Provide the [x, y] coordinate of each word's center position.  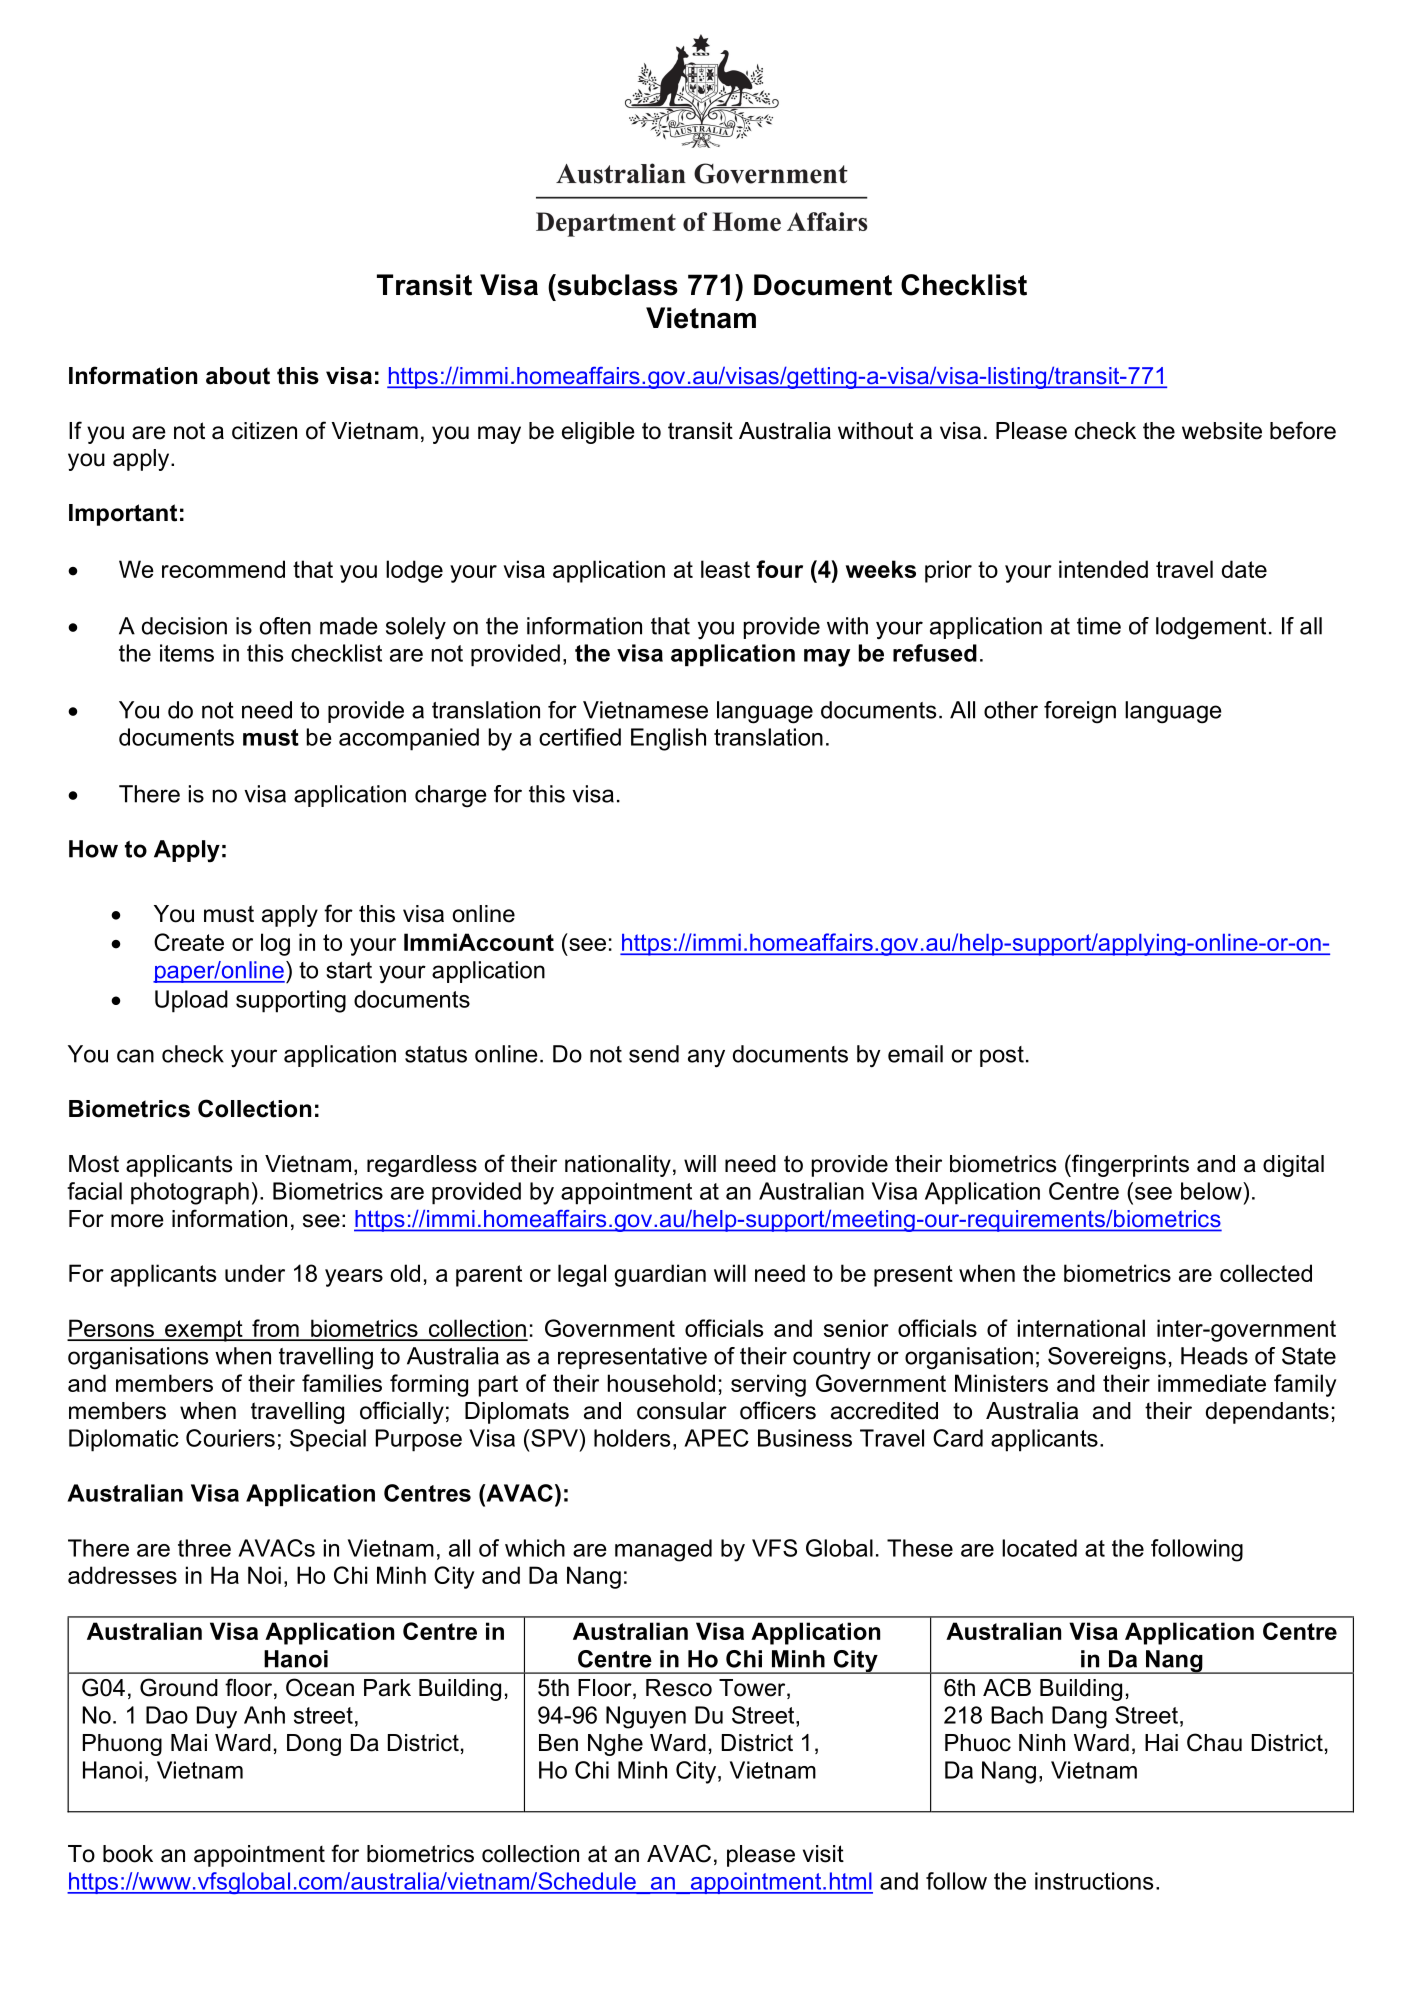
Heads [1214, 1356]
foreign [1080, 712]
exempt [204, 1331]
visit [823, 1854]
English [668, 739]
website [1222, 431]
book [128, 1854]
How [93, 849]
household [661, 1383]
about [238, 376]
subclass [616, 285]
